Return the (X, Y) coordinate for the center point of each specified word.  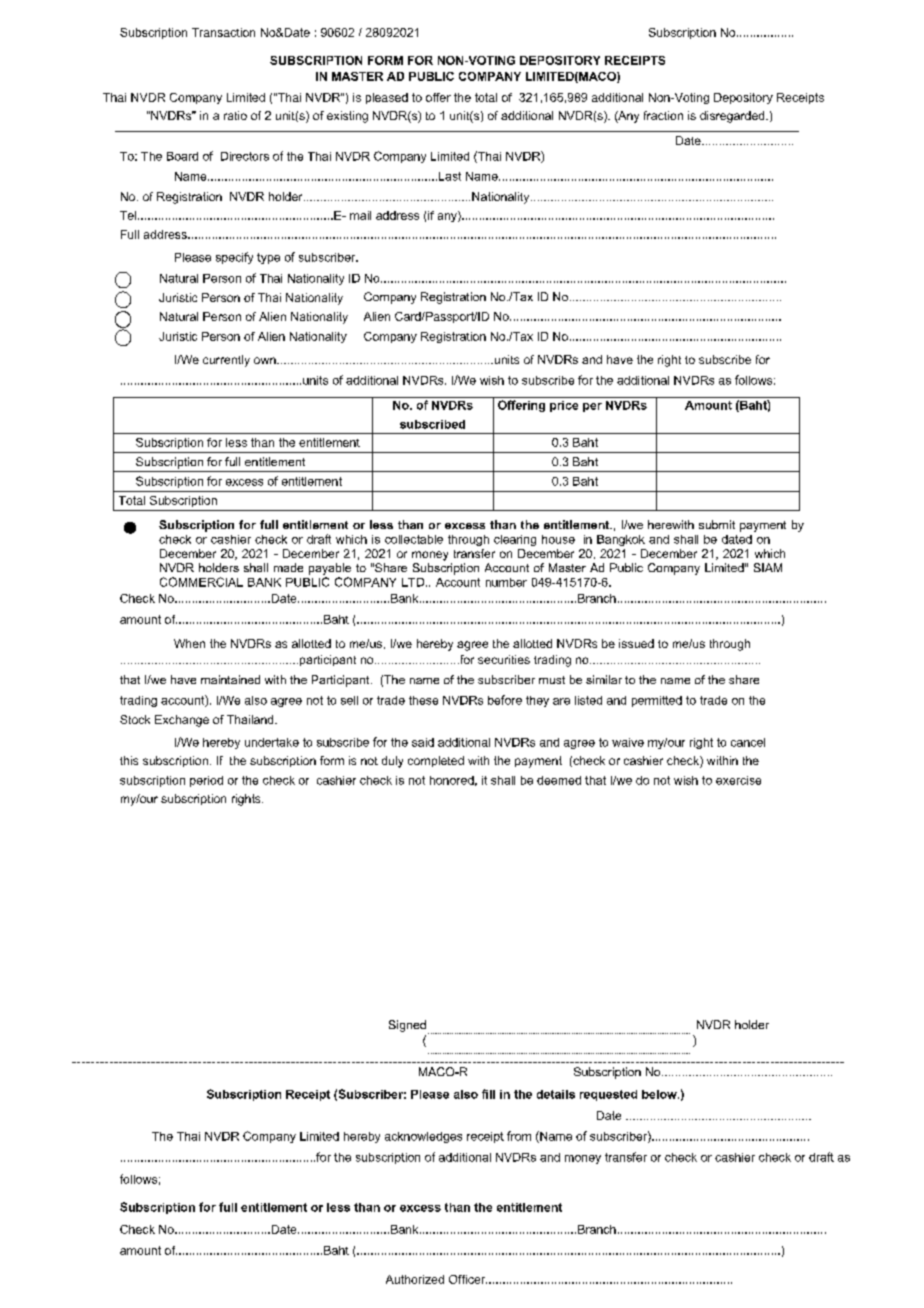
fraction (663, 115)
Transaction (223, 32)
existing (347, 117)
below (660, 1094)
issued (636, 643)
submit (717, 524)
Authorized (415, 1279)
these (423, 700)
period (206, 781)
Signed (407, 1026)
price (564, 406)
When (189, 643)
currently (226, 361)
